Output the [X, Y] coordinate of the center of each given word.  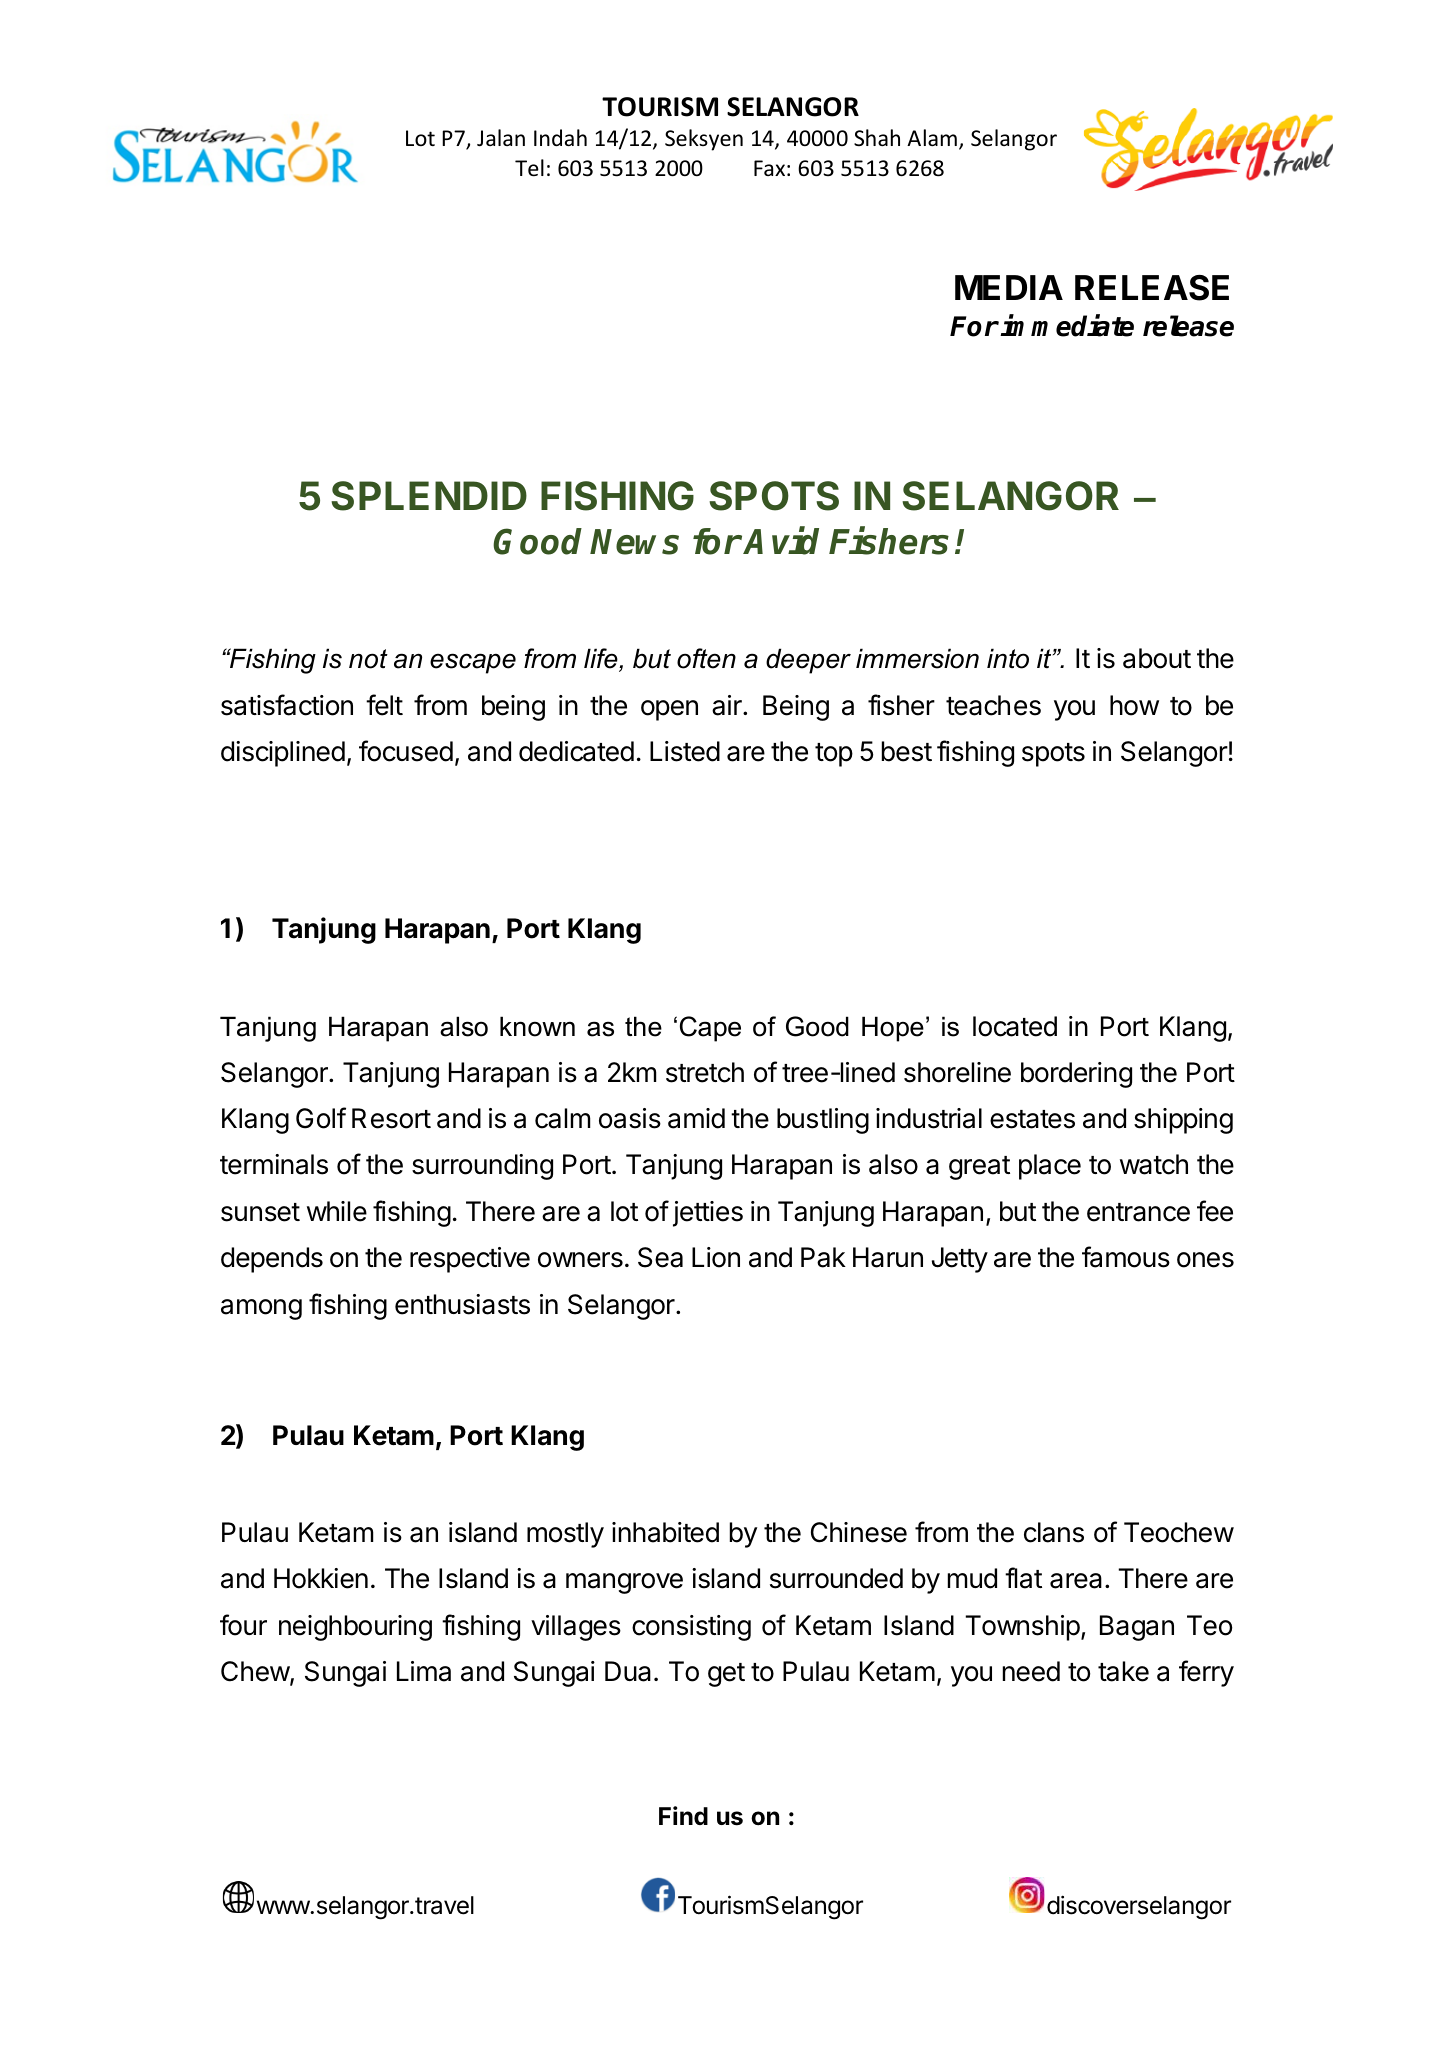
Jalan [501, 138]
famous [1126, 1257]
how [1134, 705]
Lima [424, 1671]
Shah [877, 137]
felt [384, 705]
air [728, 705]
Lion [716, 1257]
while [337, 1211]
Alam [932, 137]
